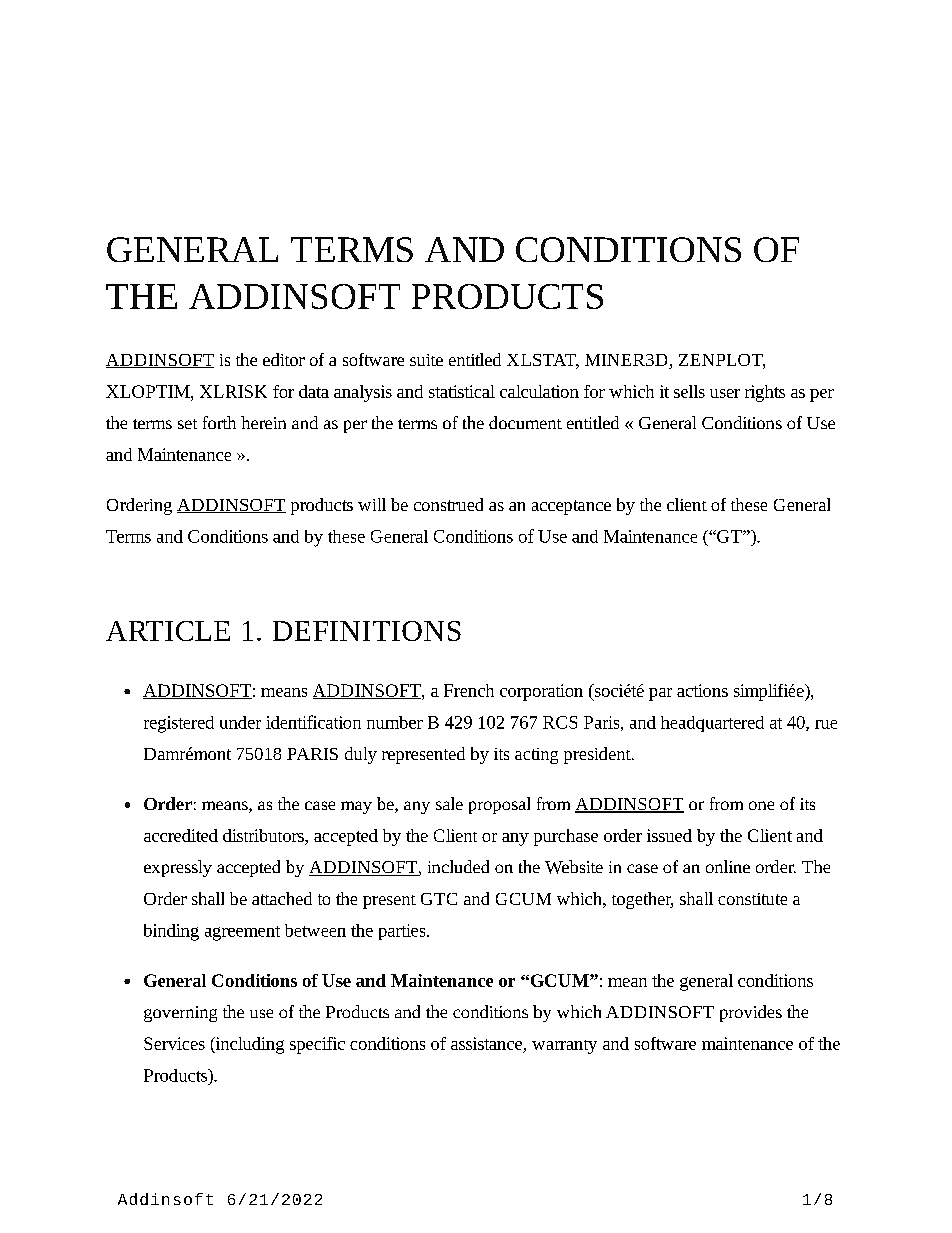 The height and width of the screenshot is (1233, 952). What do you see at coordinates (751, 1013) in the screenshot?
I see `provides` at bounding box center [751, 1013].
